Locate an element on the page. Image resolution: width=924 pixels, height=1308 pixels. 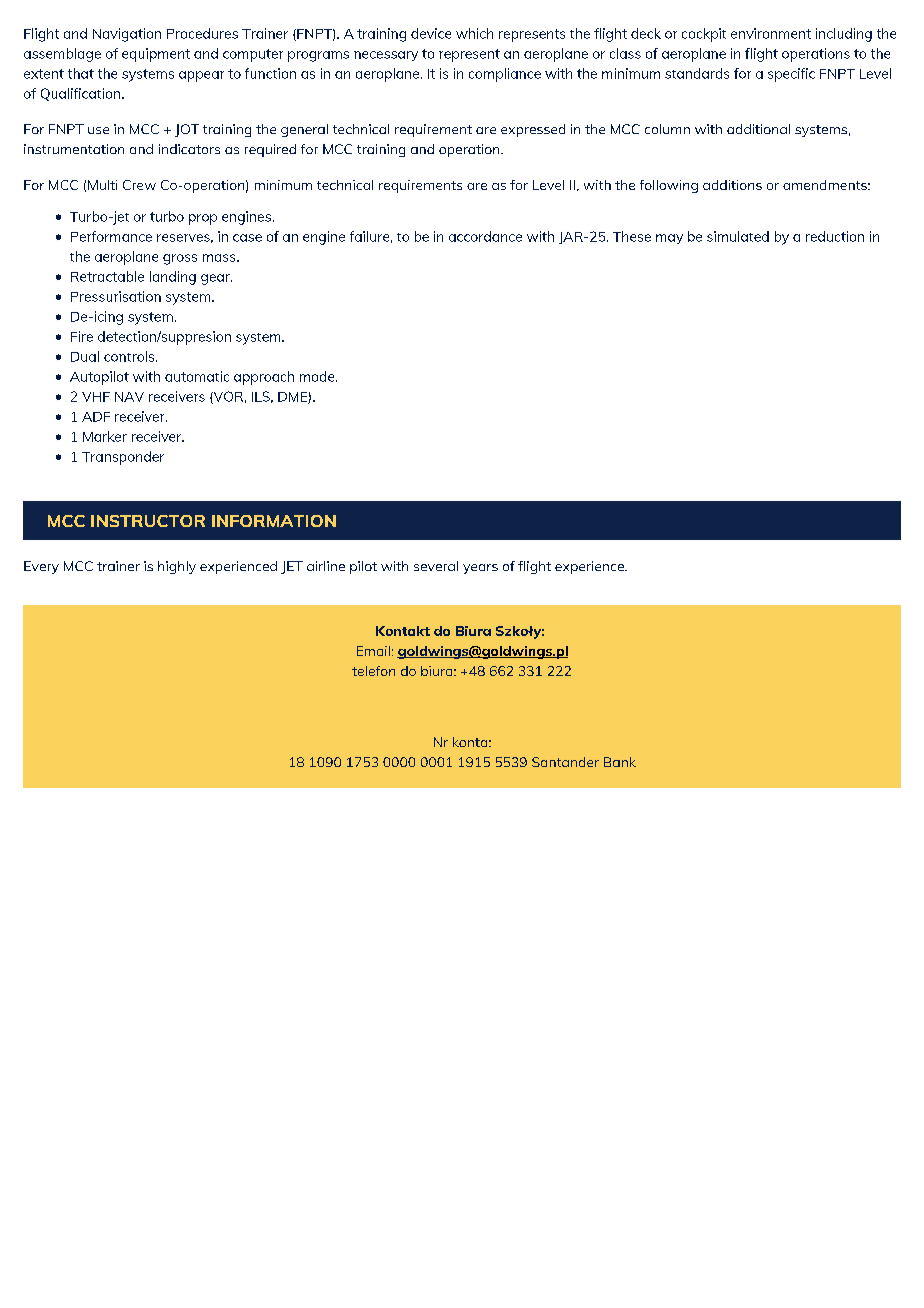
highly is located at coordinates (177, 567).
